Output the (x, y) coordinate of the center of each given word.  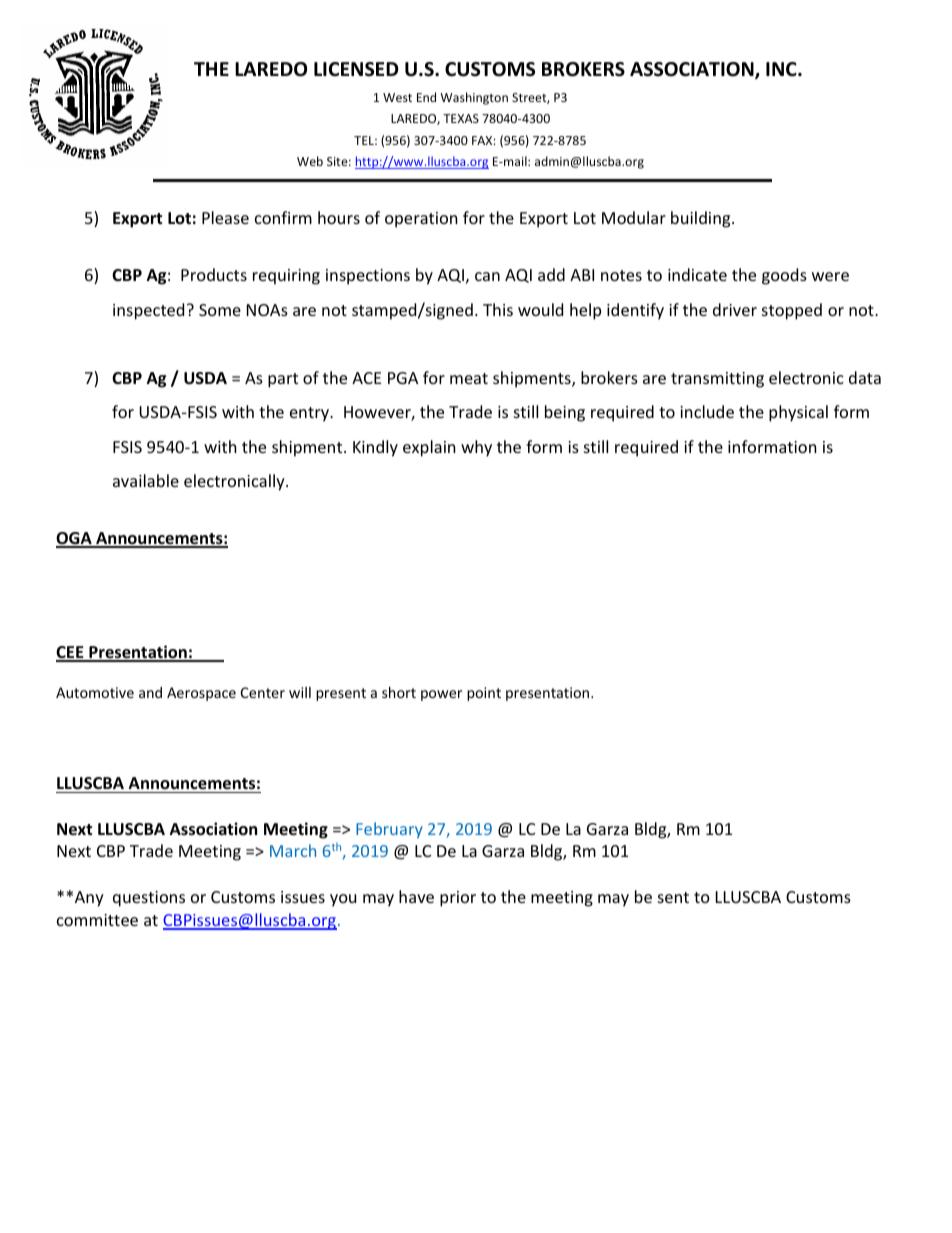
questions (149, 899)
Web (310, 161)
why (476, 448)
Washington (474, 98)
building (702, 219)
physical (798, 413)
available (146, 480)
